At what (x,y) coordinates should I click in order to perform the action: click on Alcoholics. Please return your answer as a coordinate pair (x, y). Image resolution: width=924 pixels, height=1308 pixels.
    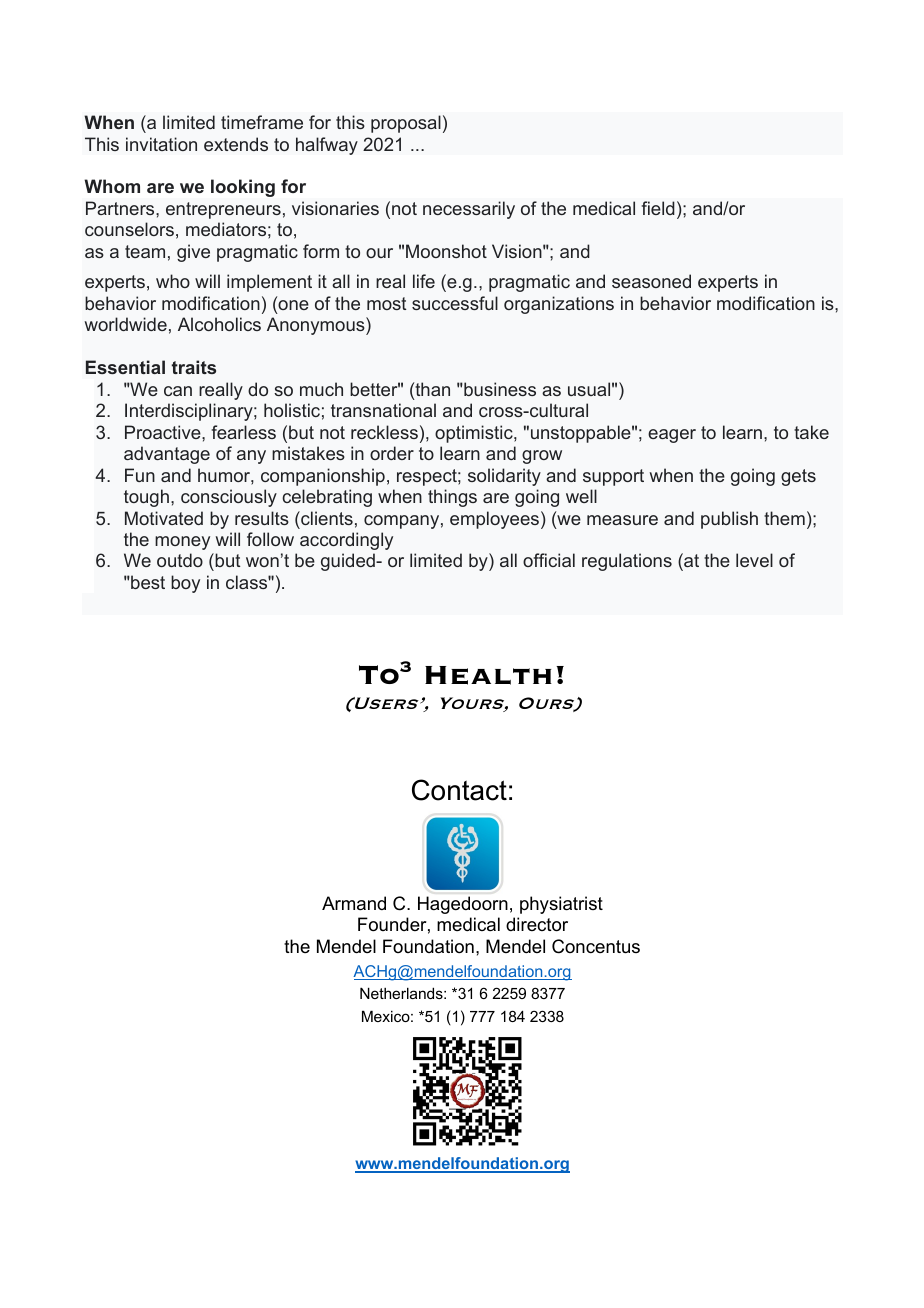
    Looking at the image, I should click on (219, 324).
